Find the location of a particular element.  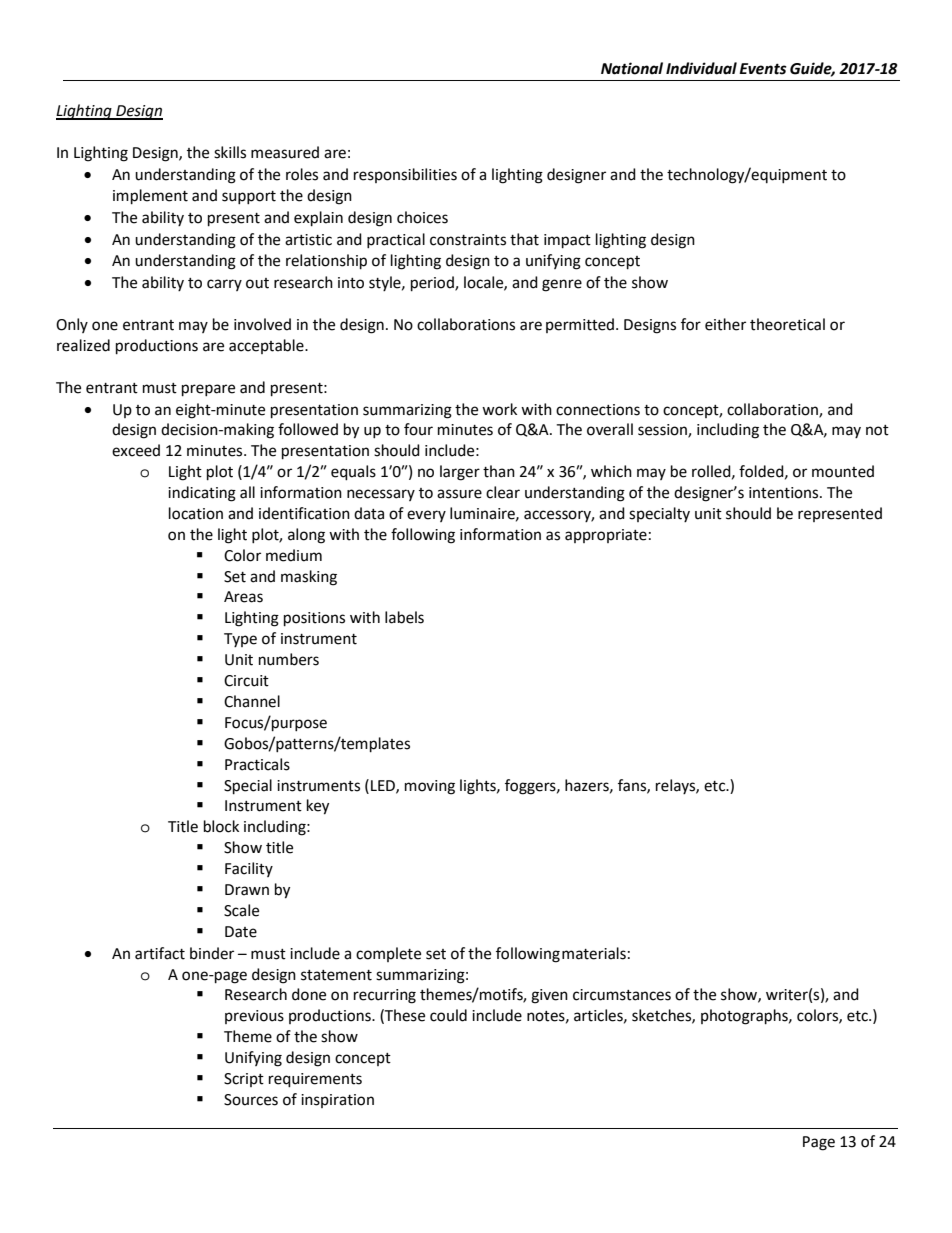

Script is located at coordinates (244, 1080).
